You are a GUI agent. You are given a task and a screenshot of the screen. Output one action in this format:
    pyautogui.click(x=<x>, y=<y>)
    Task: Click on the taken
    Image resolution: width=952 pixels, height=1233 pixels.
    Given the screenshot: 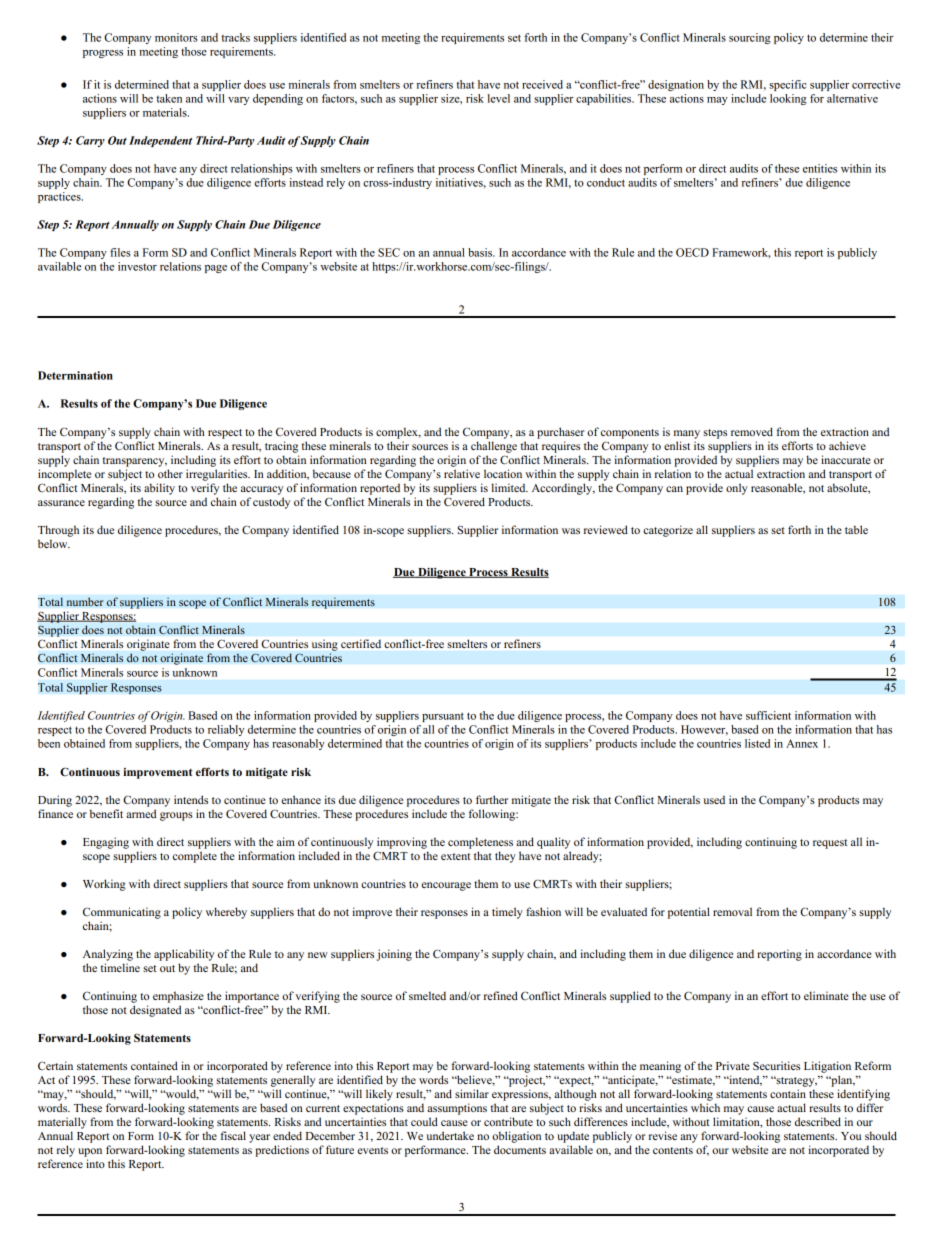 What is the action you would take?
    pyautogui.click(x=169, y=98)
